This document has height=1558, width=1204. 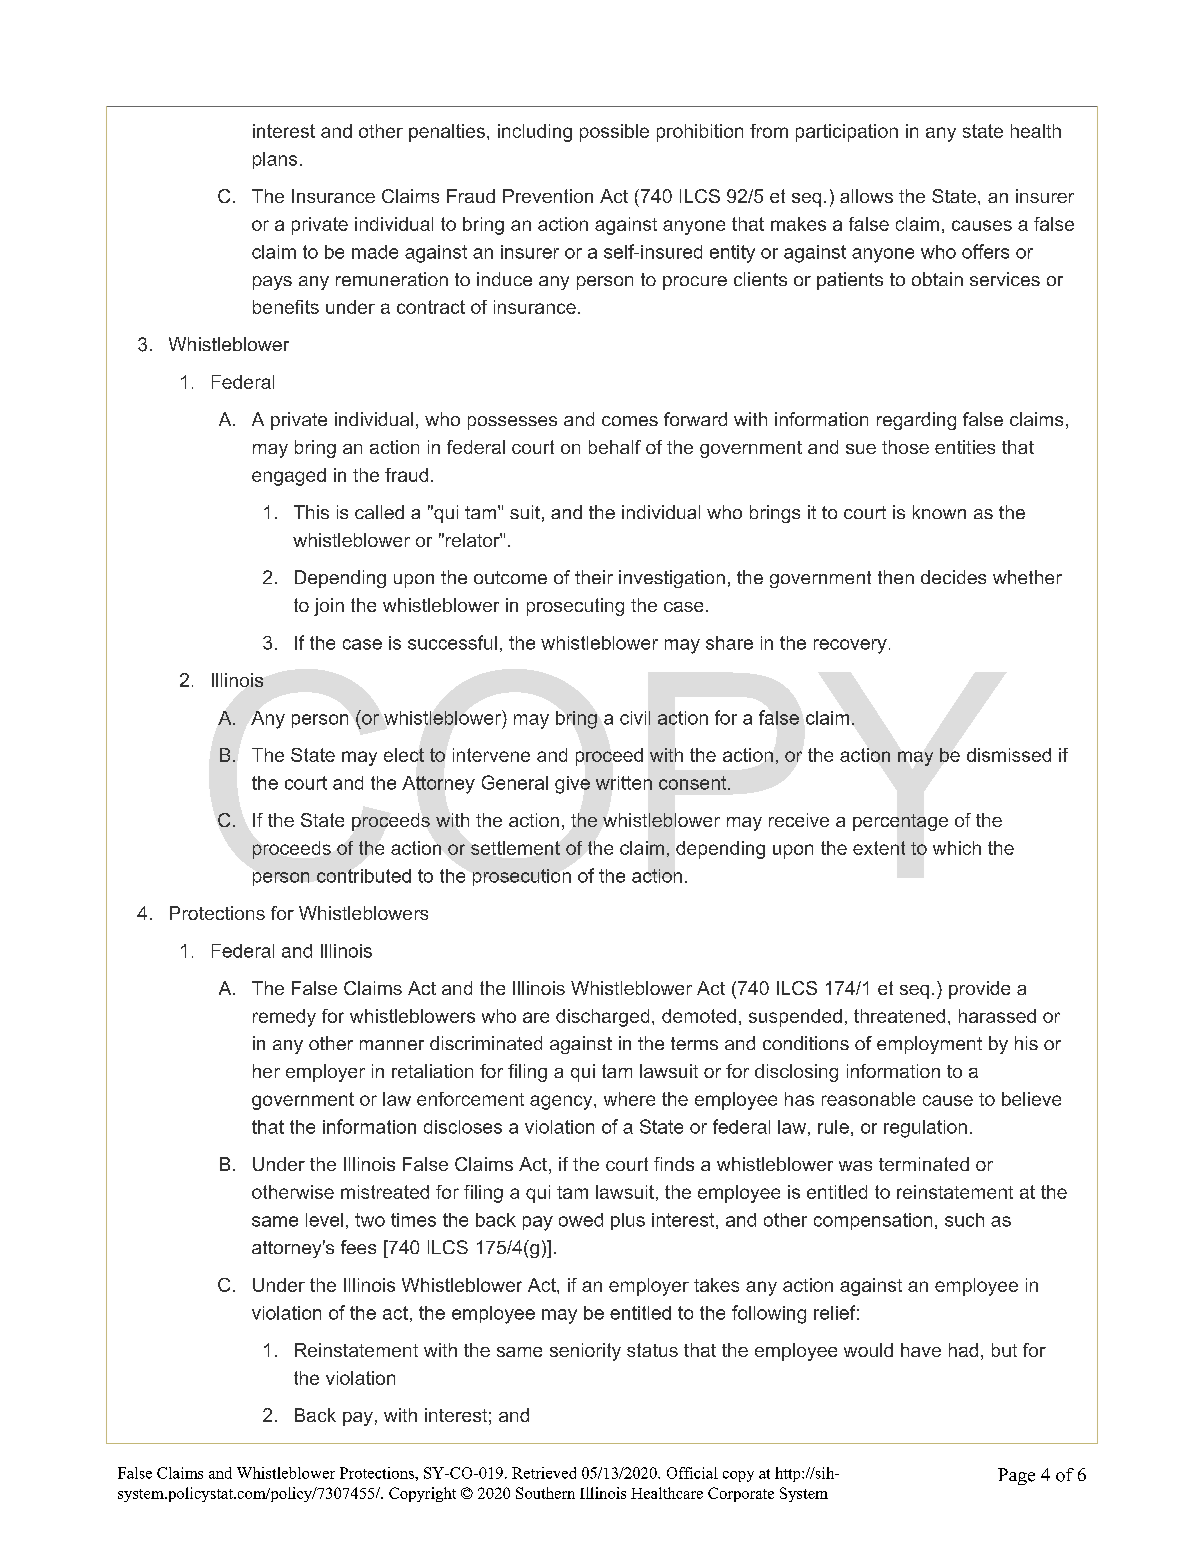 I want to click on civil, so click(x=635, y=718).
